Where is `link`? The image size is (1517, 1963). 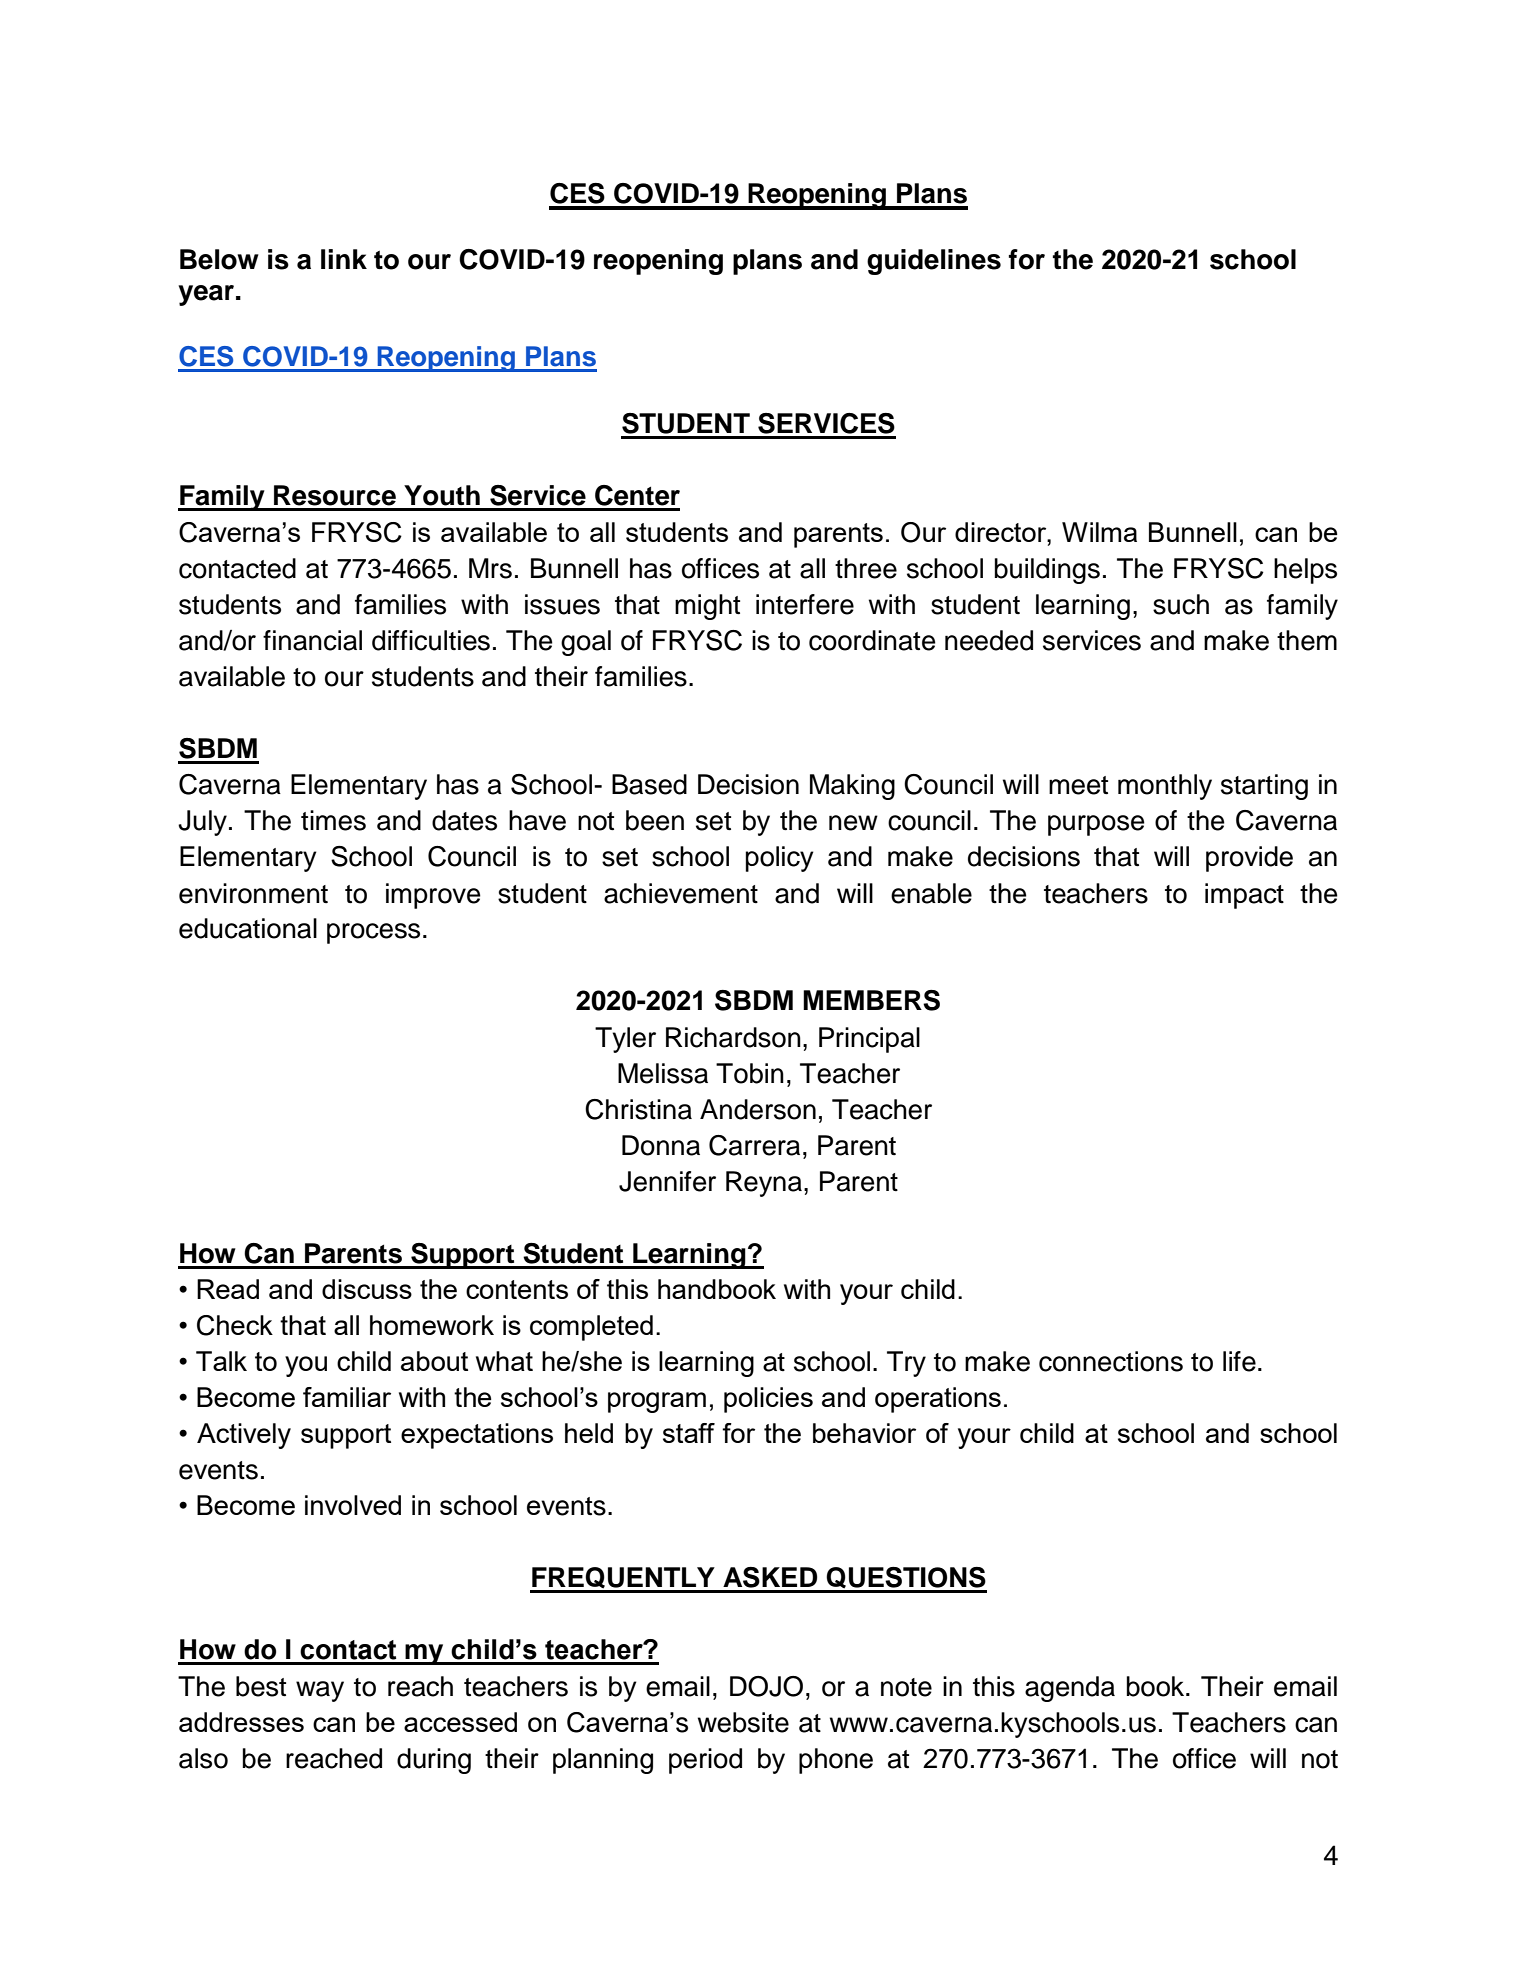
link is located at coordinates (344, 259).
